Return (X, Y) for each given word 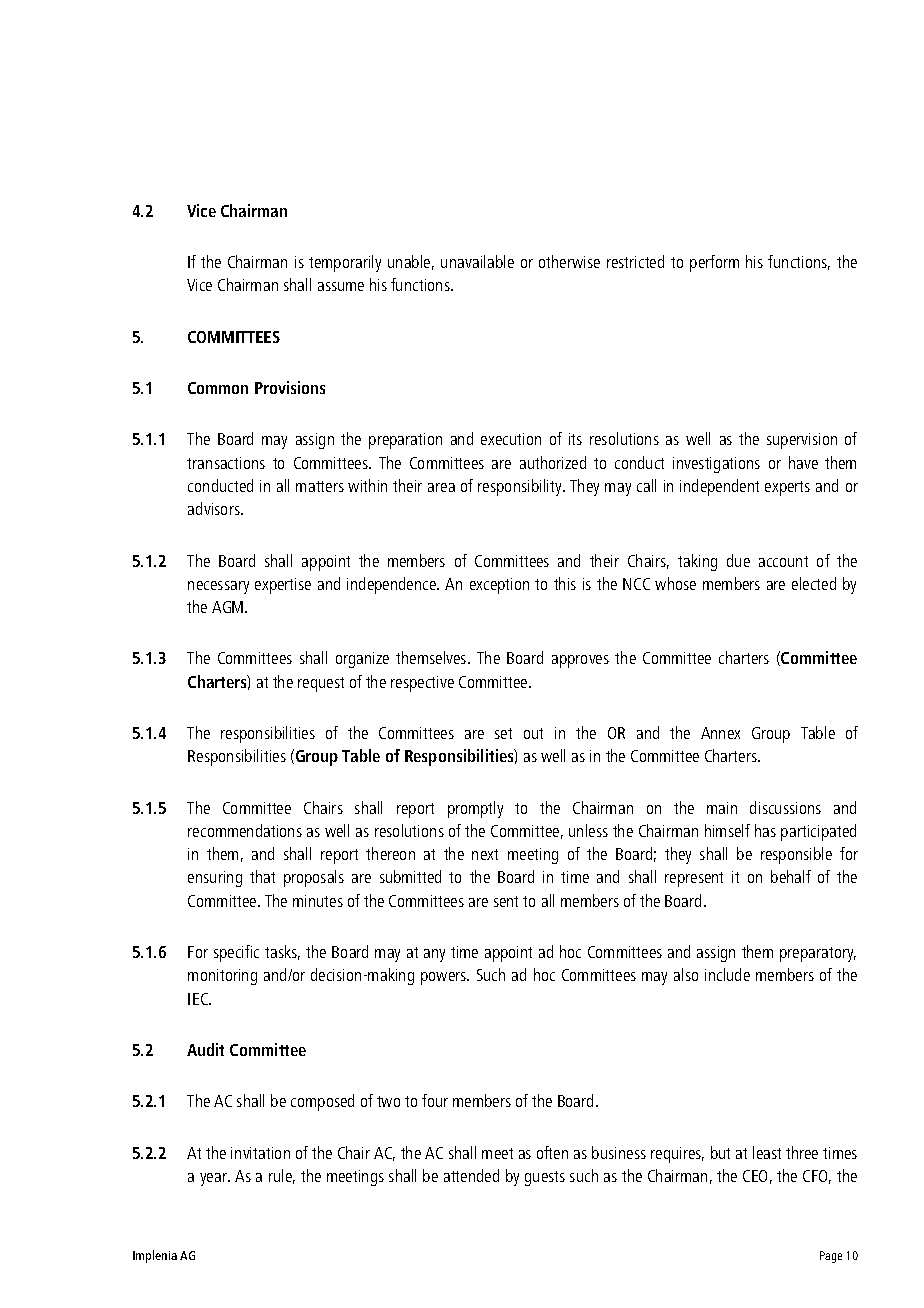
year (214, 1179)
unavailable (477, 261)
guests (545, 1178)
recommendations (245, 830)
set (503, 733)
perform (714, 263)
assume (341, 286)
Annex (720, 733)
